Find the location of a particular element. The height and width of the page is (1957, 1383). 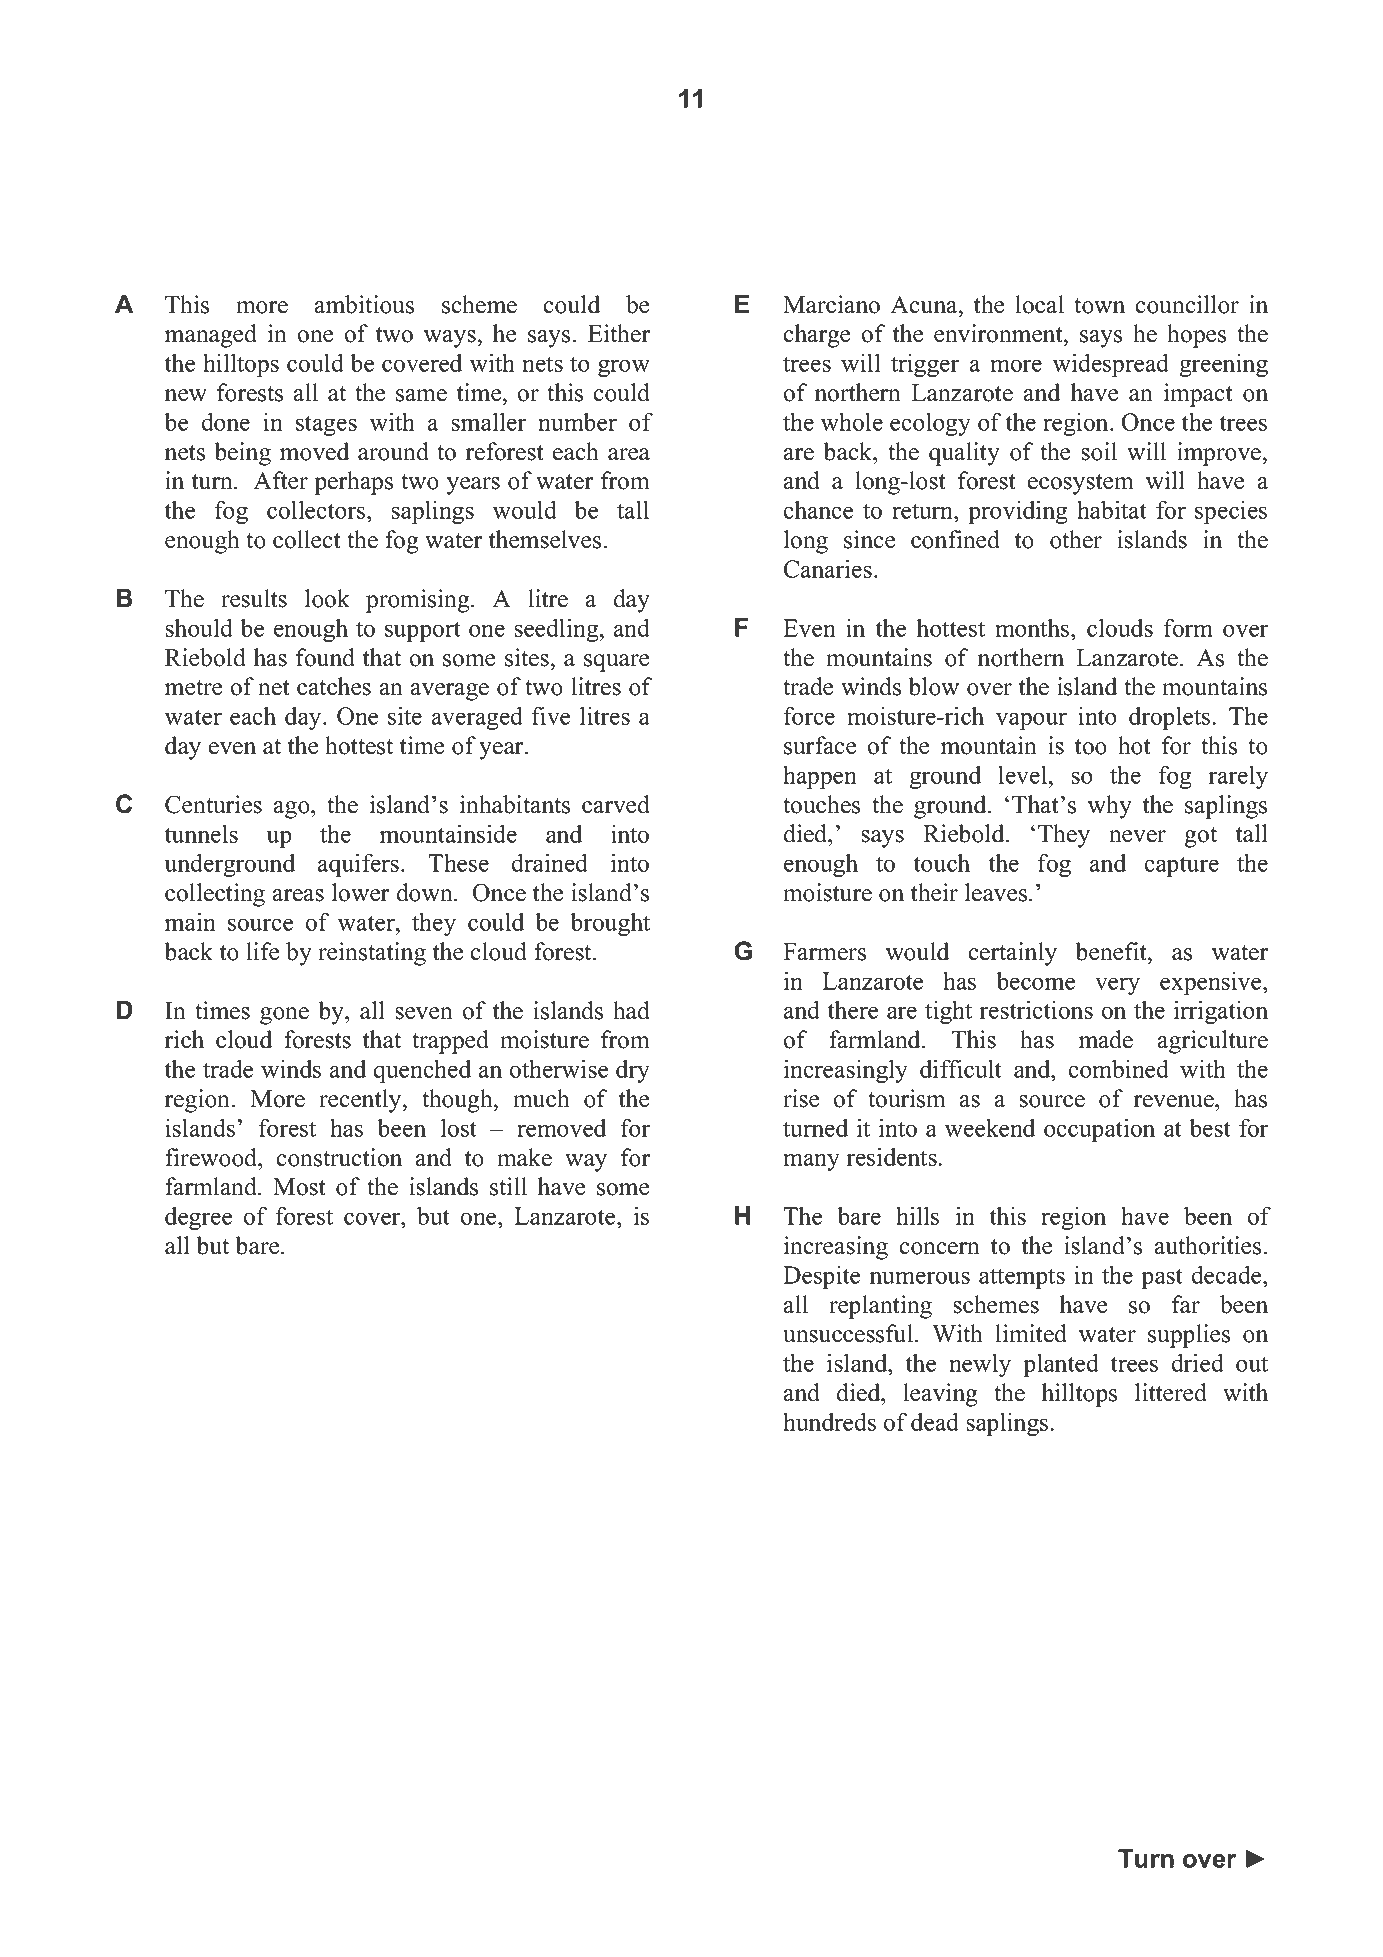

rise is located at coordinates (801, 1098).
